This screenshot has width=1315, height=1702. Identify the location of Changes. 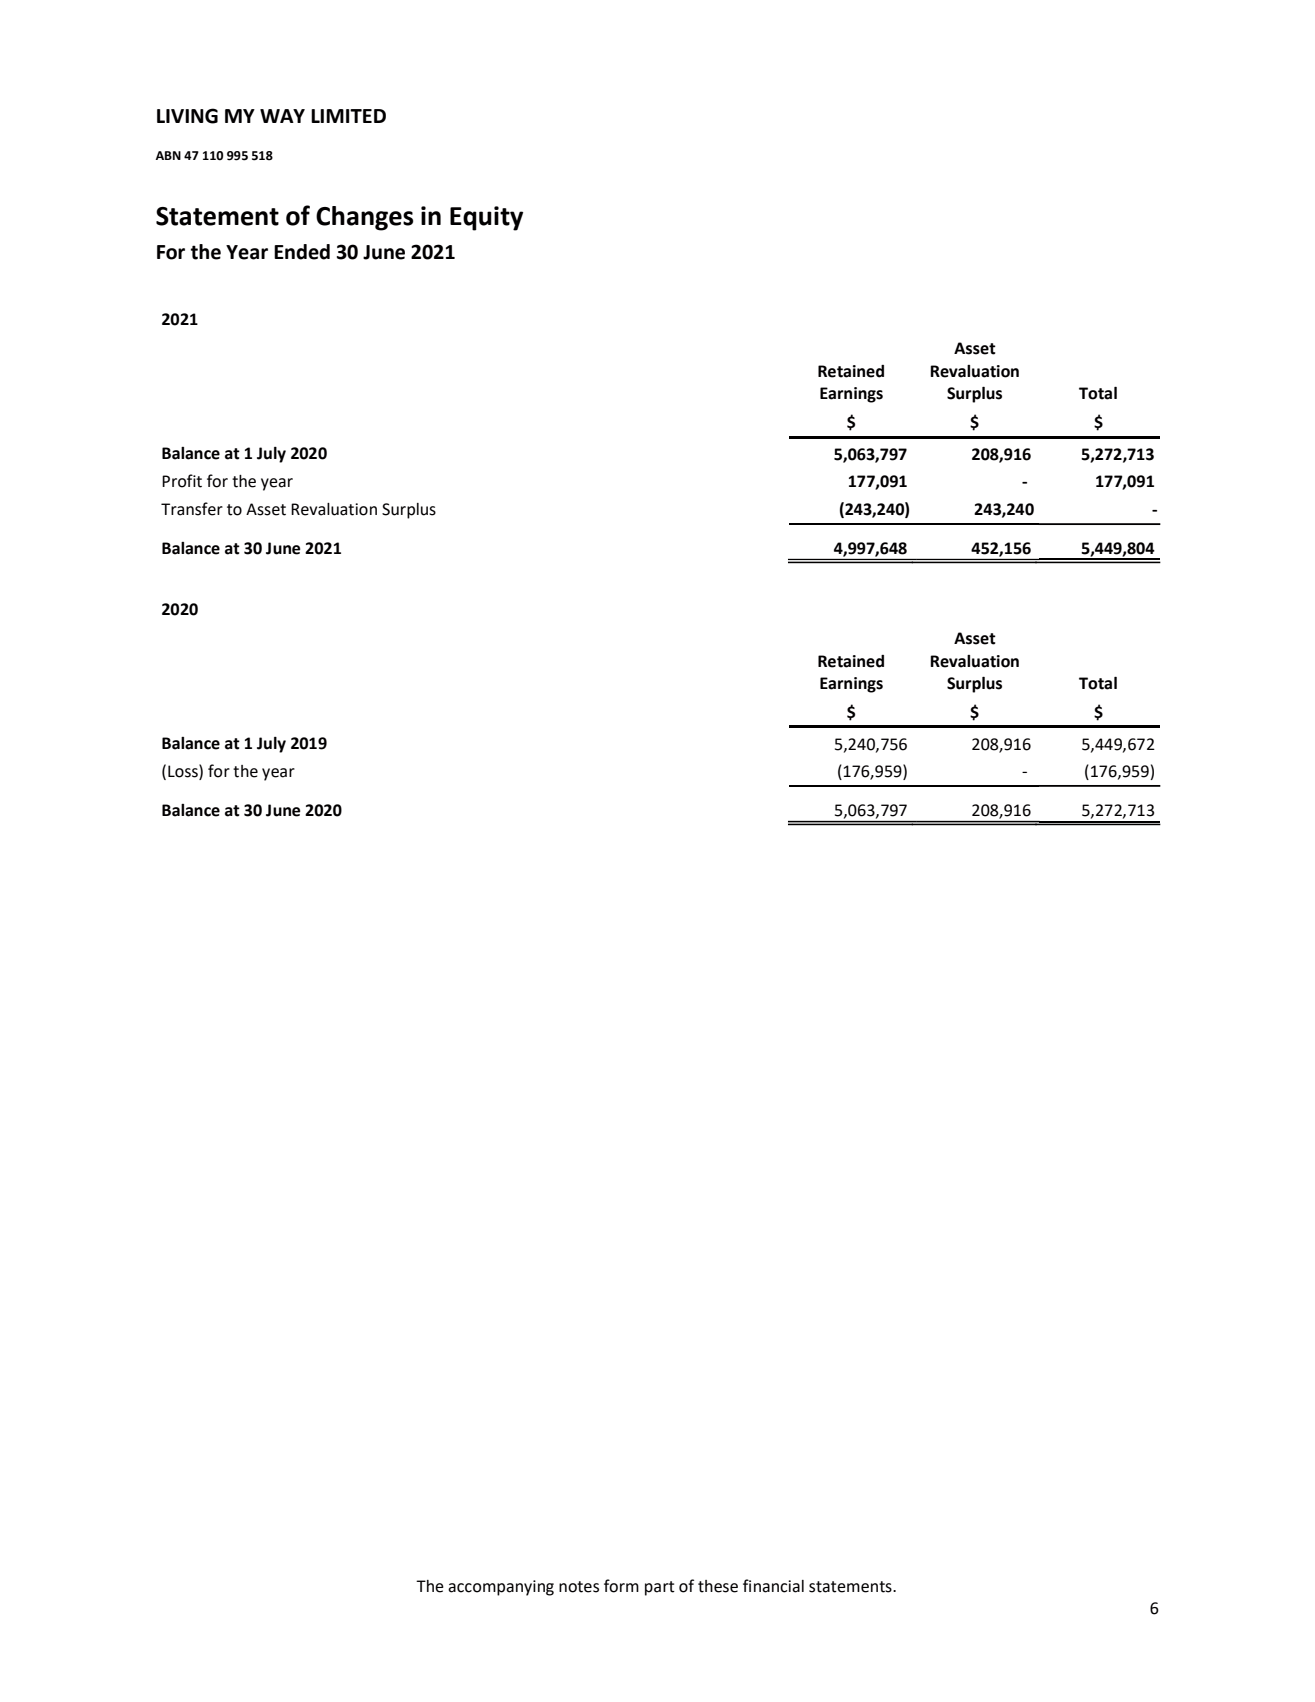
(364, 218).
